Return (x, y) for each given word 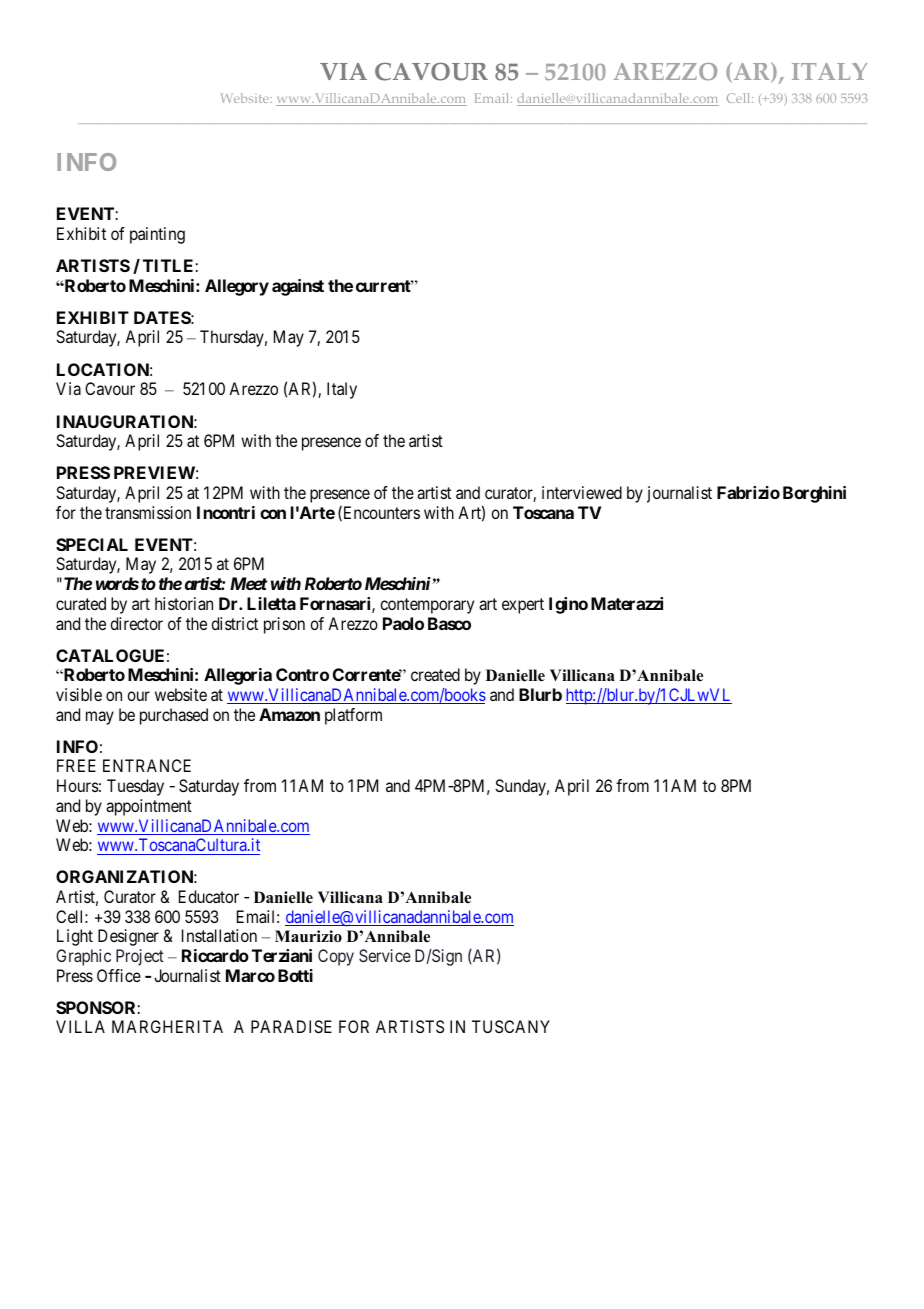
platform (353, 716)
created (435, 674)
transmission (148, 512)
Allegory (237, 287)
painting (157, 235)
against (298, 287)
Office (119, 975)
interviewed (582, 492)
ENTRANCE (147, 765)
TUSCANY (511, 1026)
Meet (248, 583)
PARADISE (291, 1026)
